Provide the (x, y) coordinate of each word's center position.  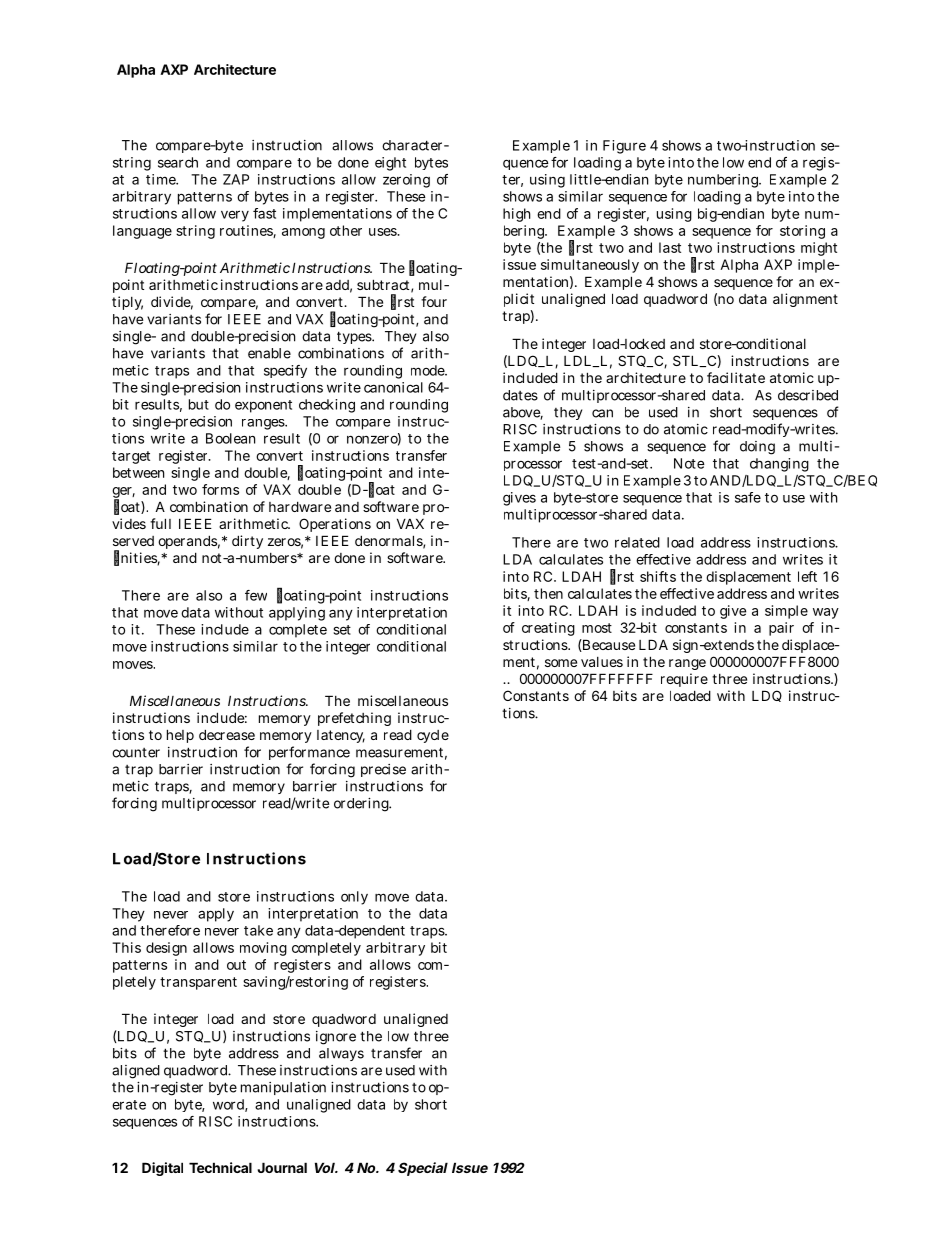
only (354, 898)
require (684, 680)
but (199, 404)
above (523, 413)
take (258, 930)
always (341, 1054)
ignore (336, 1038)
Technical (220, 1167)
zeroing (406, 181)
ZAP (236, 179)
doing (757, 448)
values (602, 662)
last (670, 247)
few (256, 595)
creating (548, 629)
